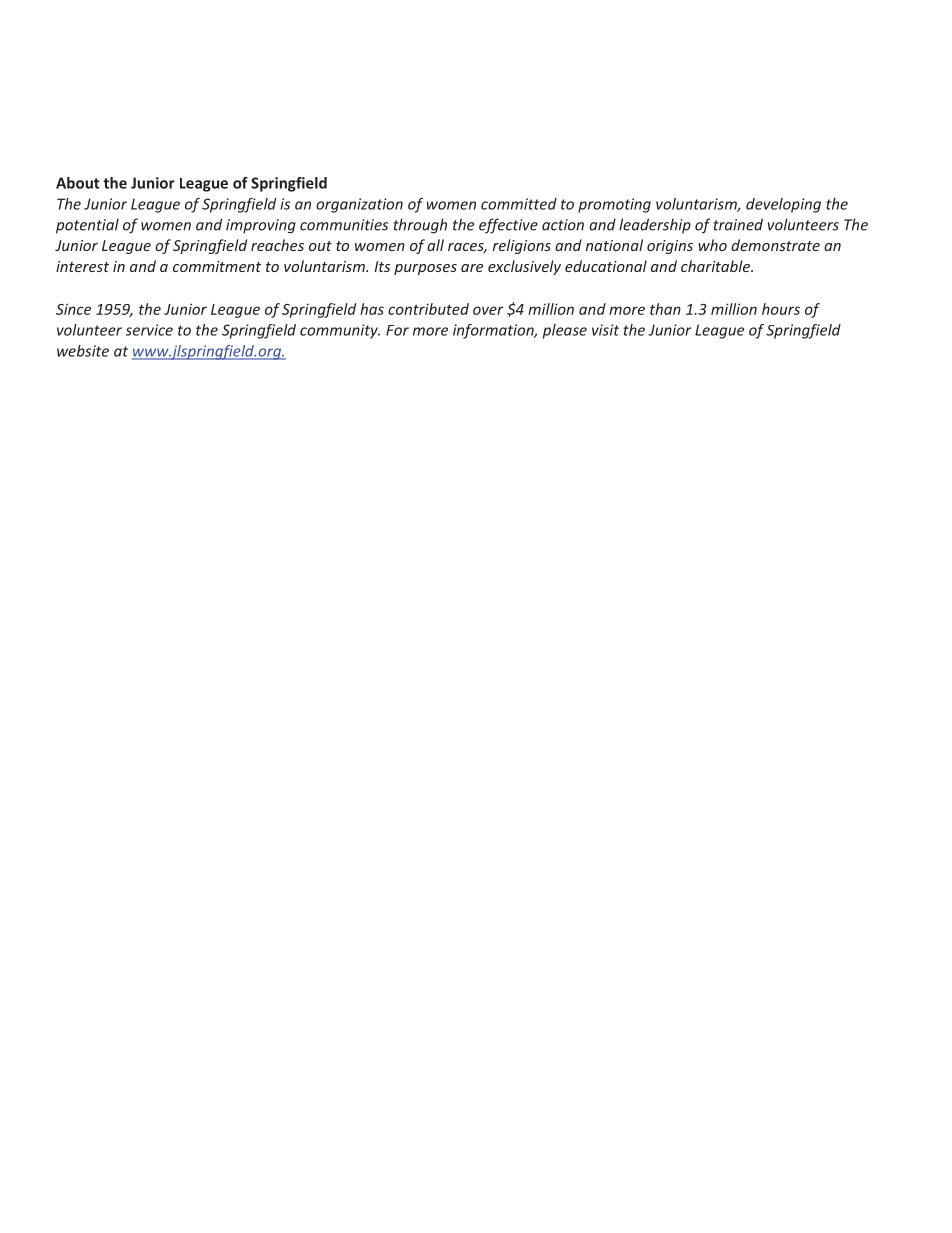 This page has height=1233, width=952. What do you see at coordinates (83, 351) in the page?
I see `website` at bounding box center [83, 351].
